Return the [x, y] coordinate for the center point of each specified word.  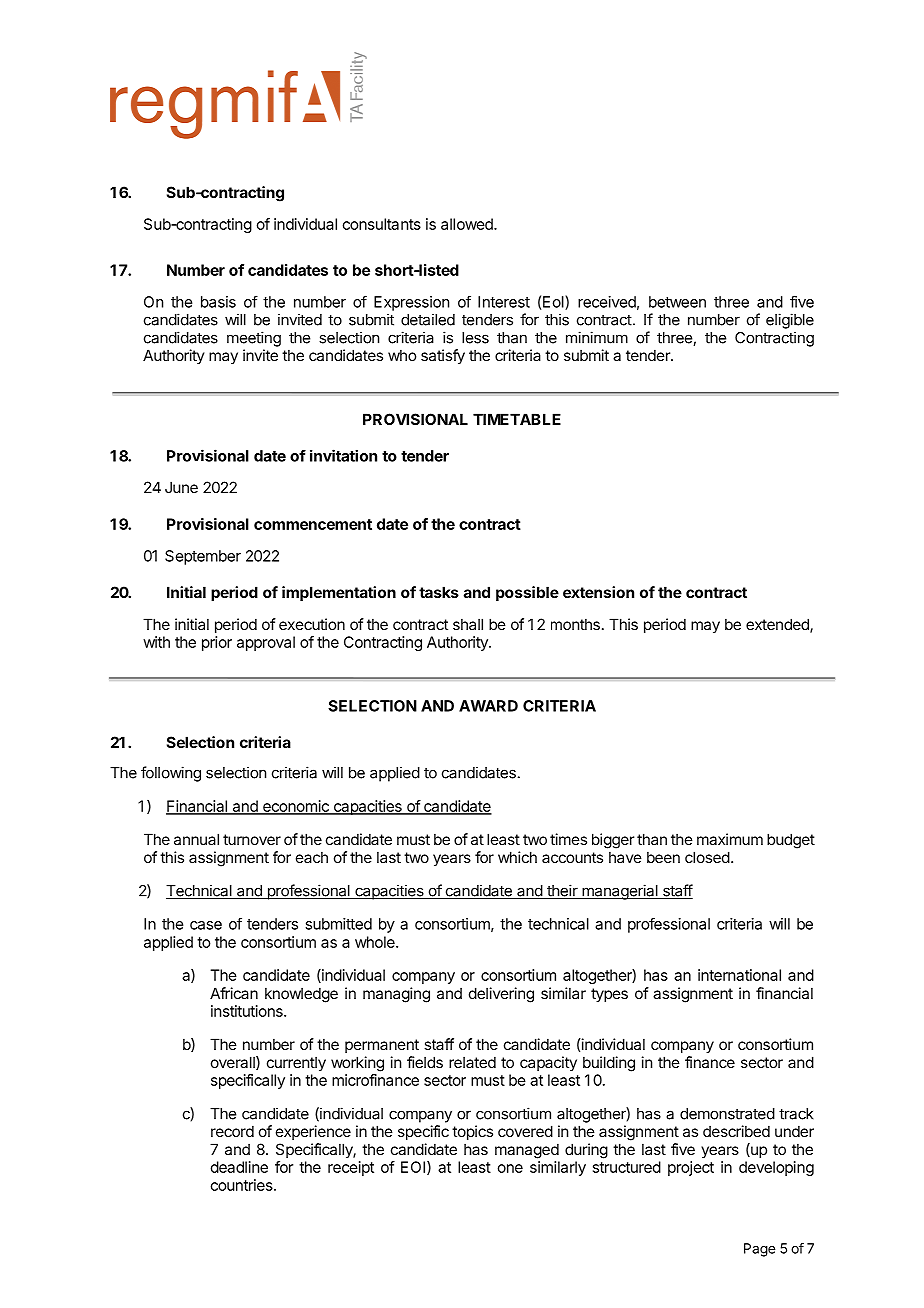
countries [243, 1185]
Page [759, 1250]
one [510, 1168]
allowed [468, 224]
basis [218, 302]
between [677, 302]
